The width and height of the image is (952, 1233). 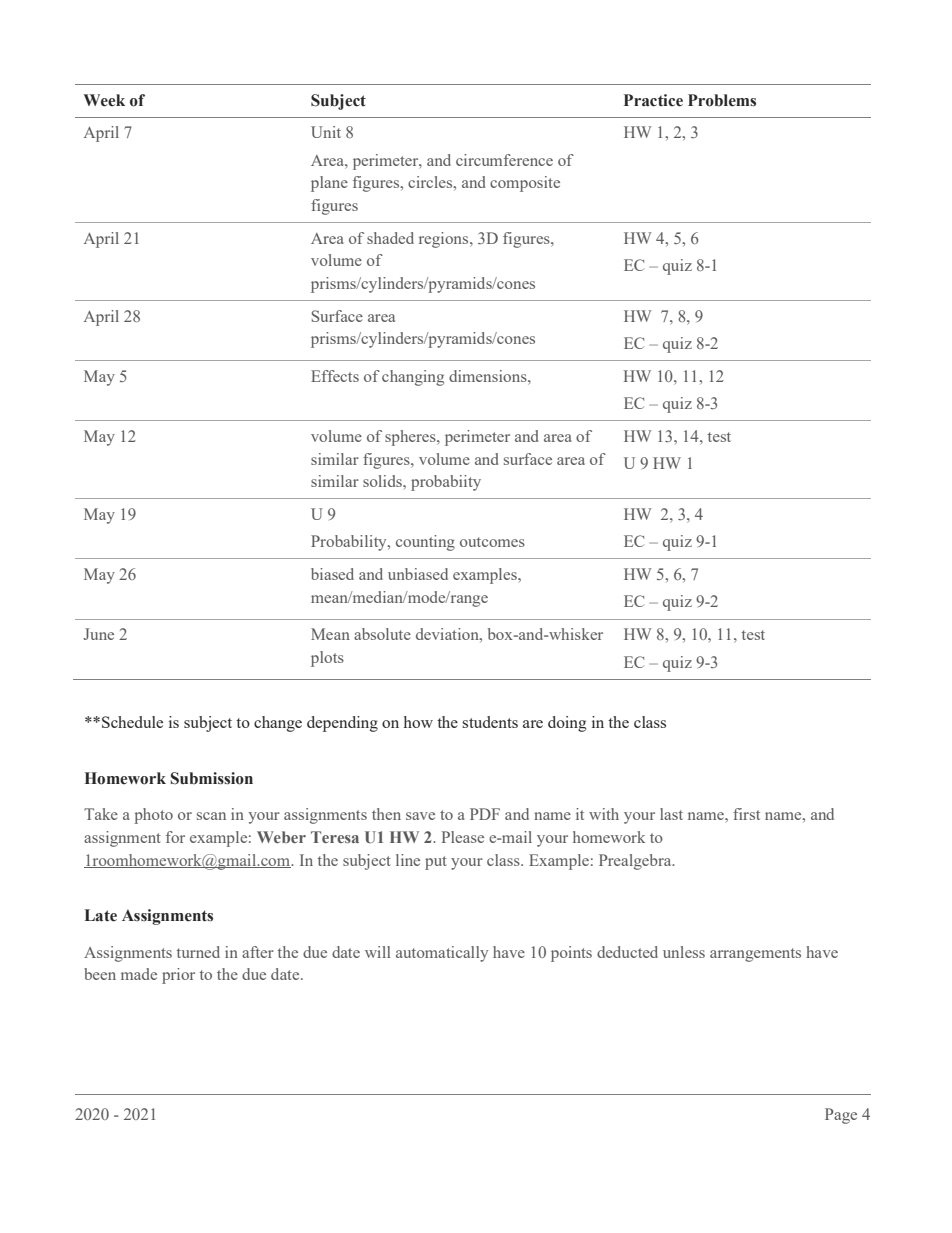 What do you see at coordinates (567, 724) in the image?
I see `doing` at bounding box center [567, 724].
